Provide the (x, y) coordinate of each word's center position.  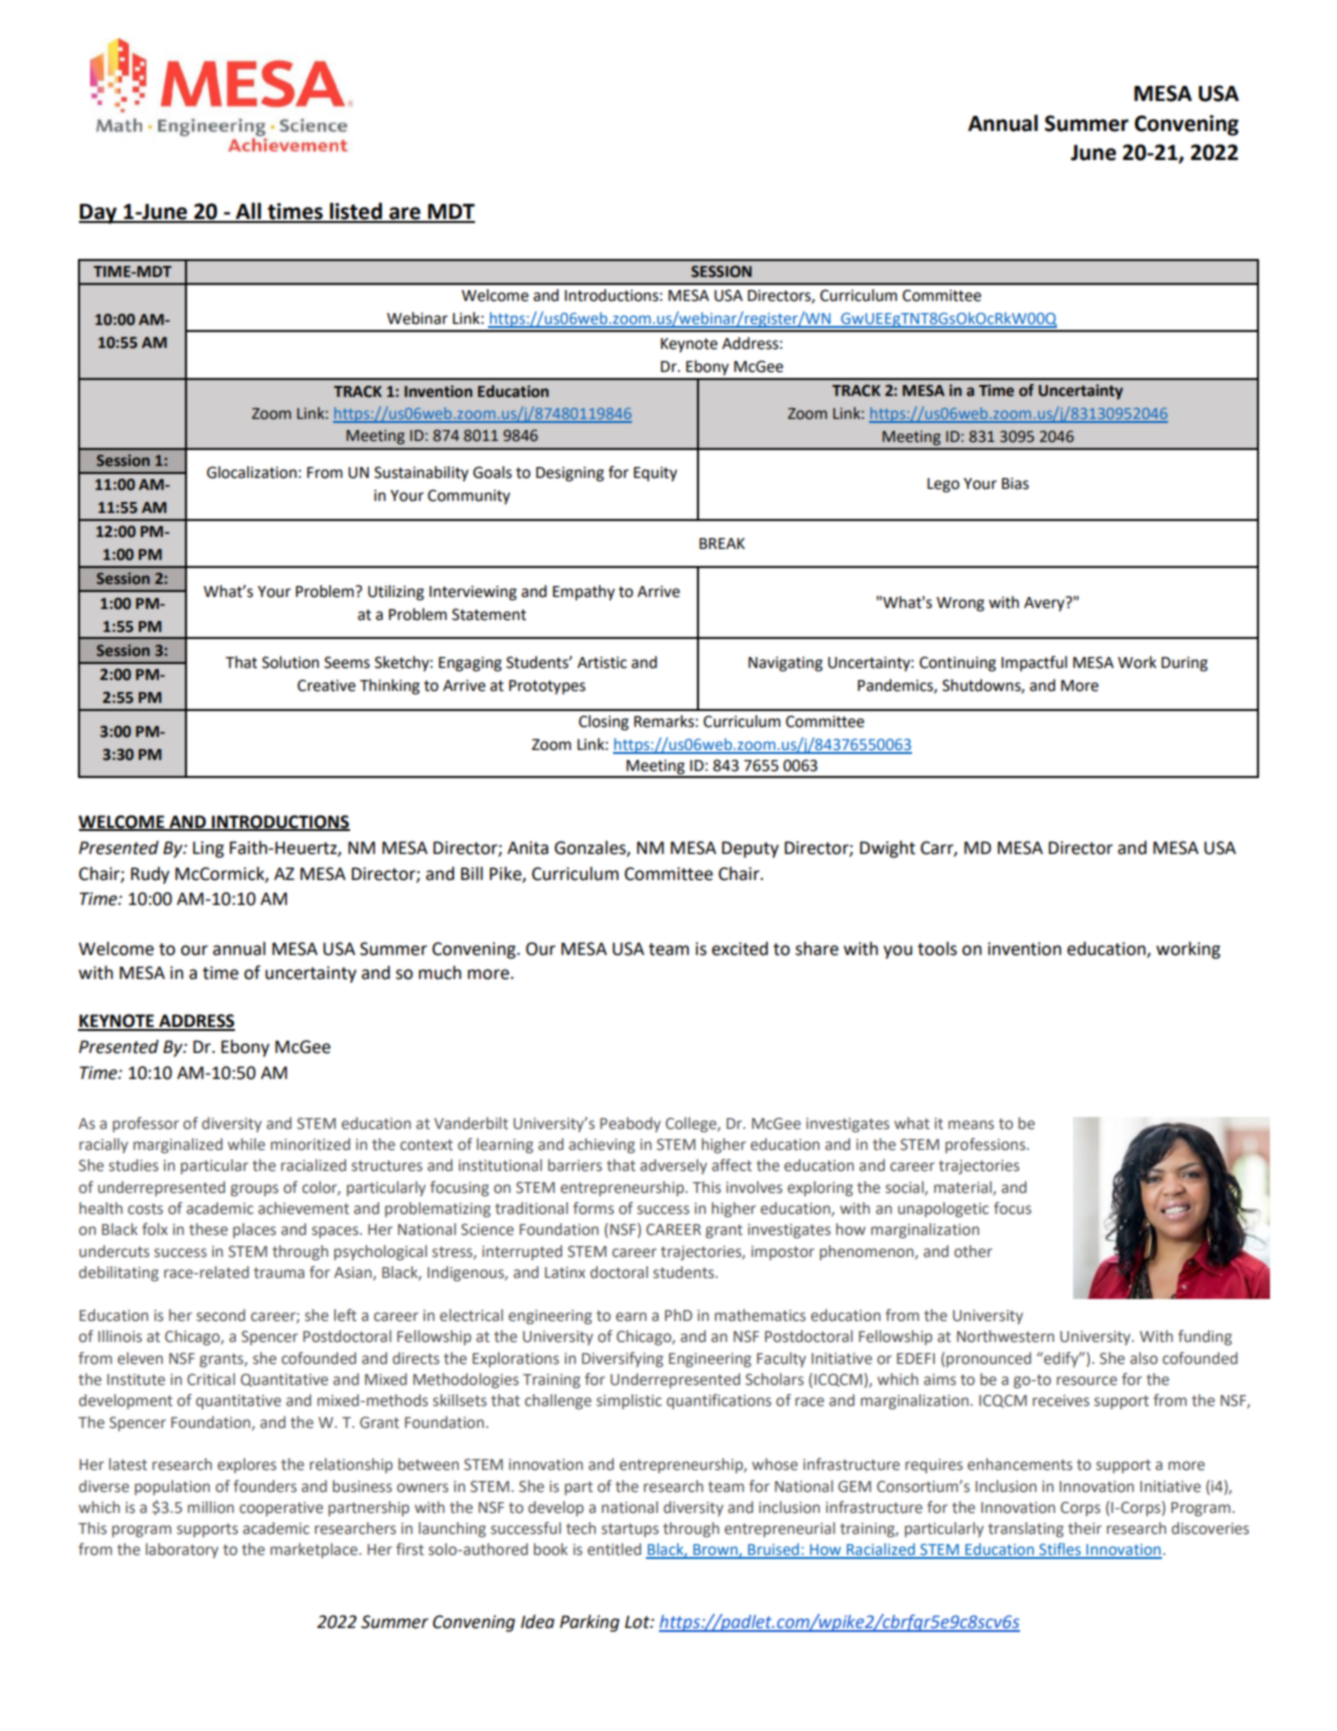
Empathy (584, 593)
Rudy (150, 875)
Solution (290, 662)
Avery (1045, 604)
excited (740, 949)
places (254, 1230)
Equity (655, 474)
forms (593, 1208)
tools (937, 948)
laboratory (182, 1551)
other (973, 1251)
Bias (1015, 484)
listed (356, 212)
